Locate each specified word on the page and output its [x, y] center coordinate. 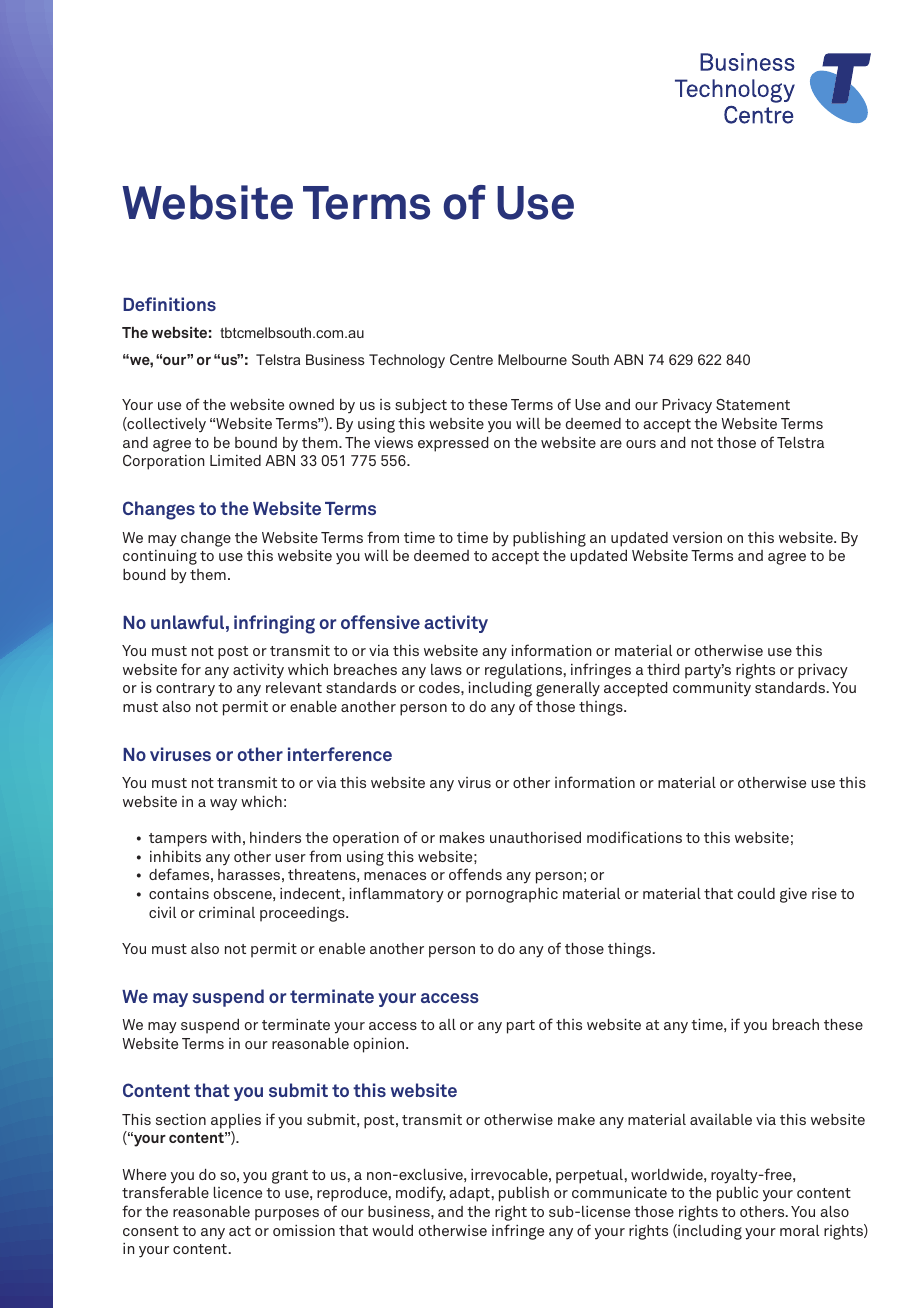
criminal [227, 912]
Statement [753, 404]
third [663, 669]
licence [238, 1192]
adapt [470, 1194]
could [756, 893]
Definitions [169, 304]
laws [446, 669]
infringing [274, 624]
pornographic [512, 895]
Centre [471, 359]
